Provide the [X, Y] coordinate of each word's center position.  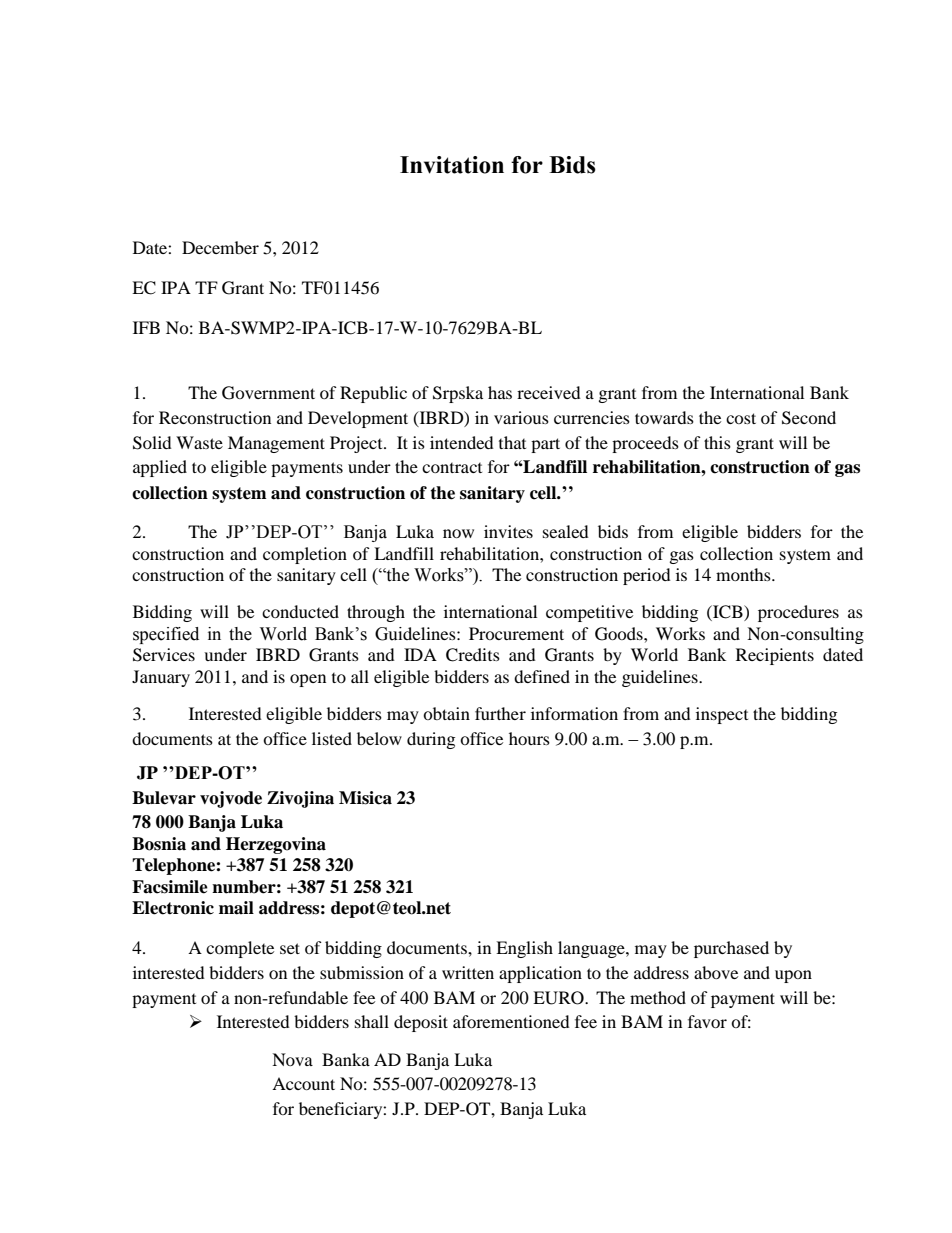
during [431, 740]
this [717, 442]
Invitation [452, 165]
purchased [731, 949]
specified [166, 635]
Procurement [516, 633]
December [220, 247]
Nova [292, 1059]
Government [268, 393]
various [521, 417]
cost [741, 418]
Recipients [775, 656]
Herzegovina [276, 845]
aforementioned [511, 1021]
